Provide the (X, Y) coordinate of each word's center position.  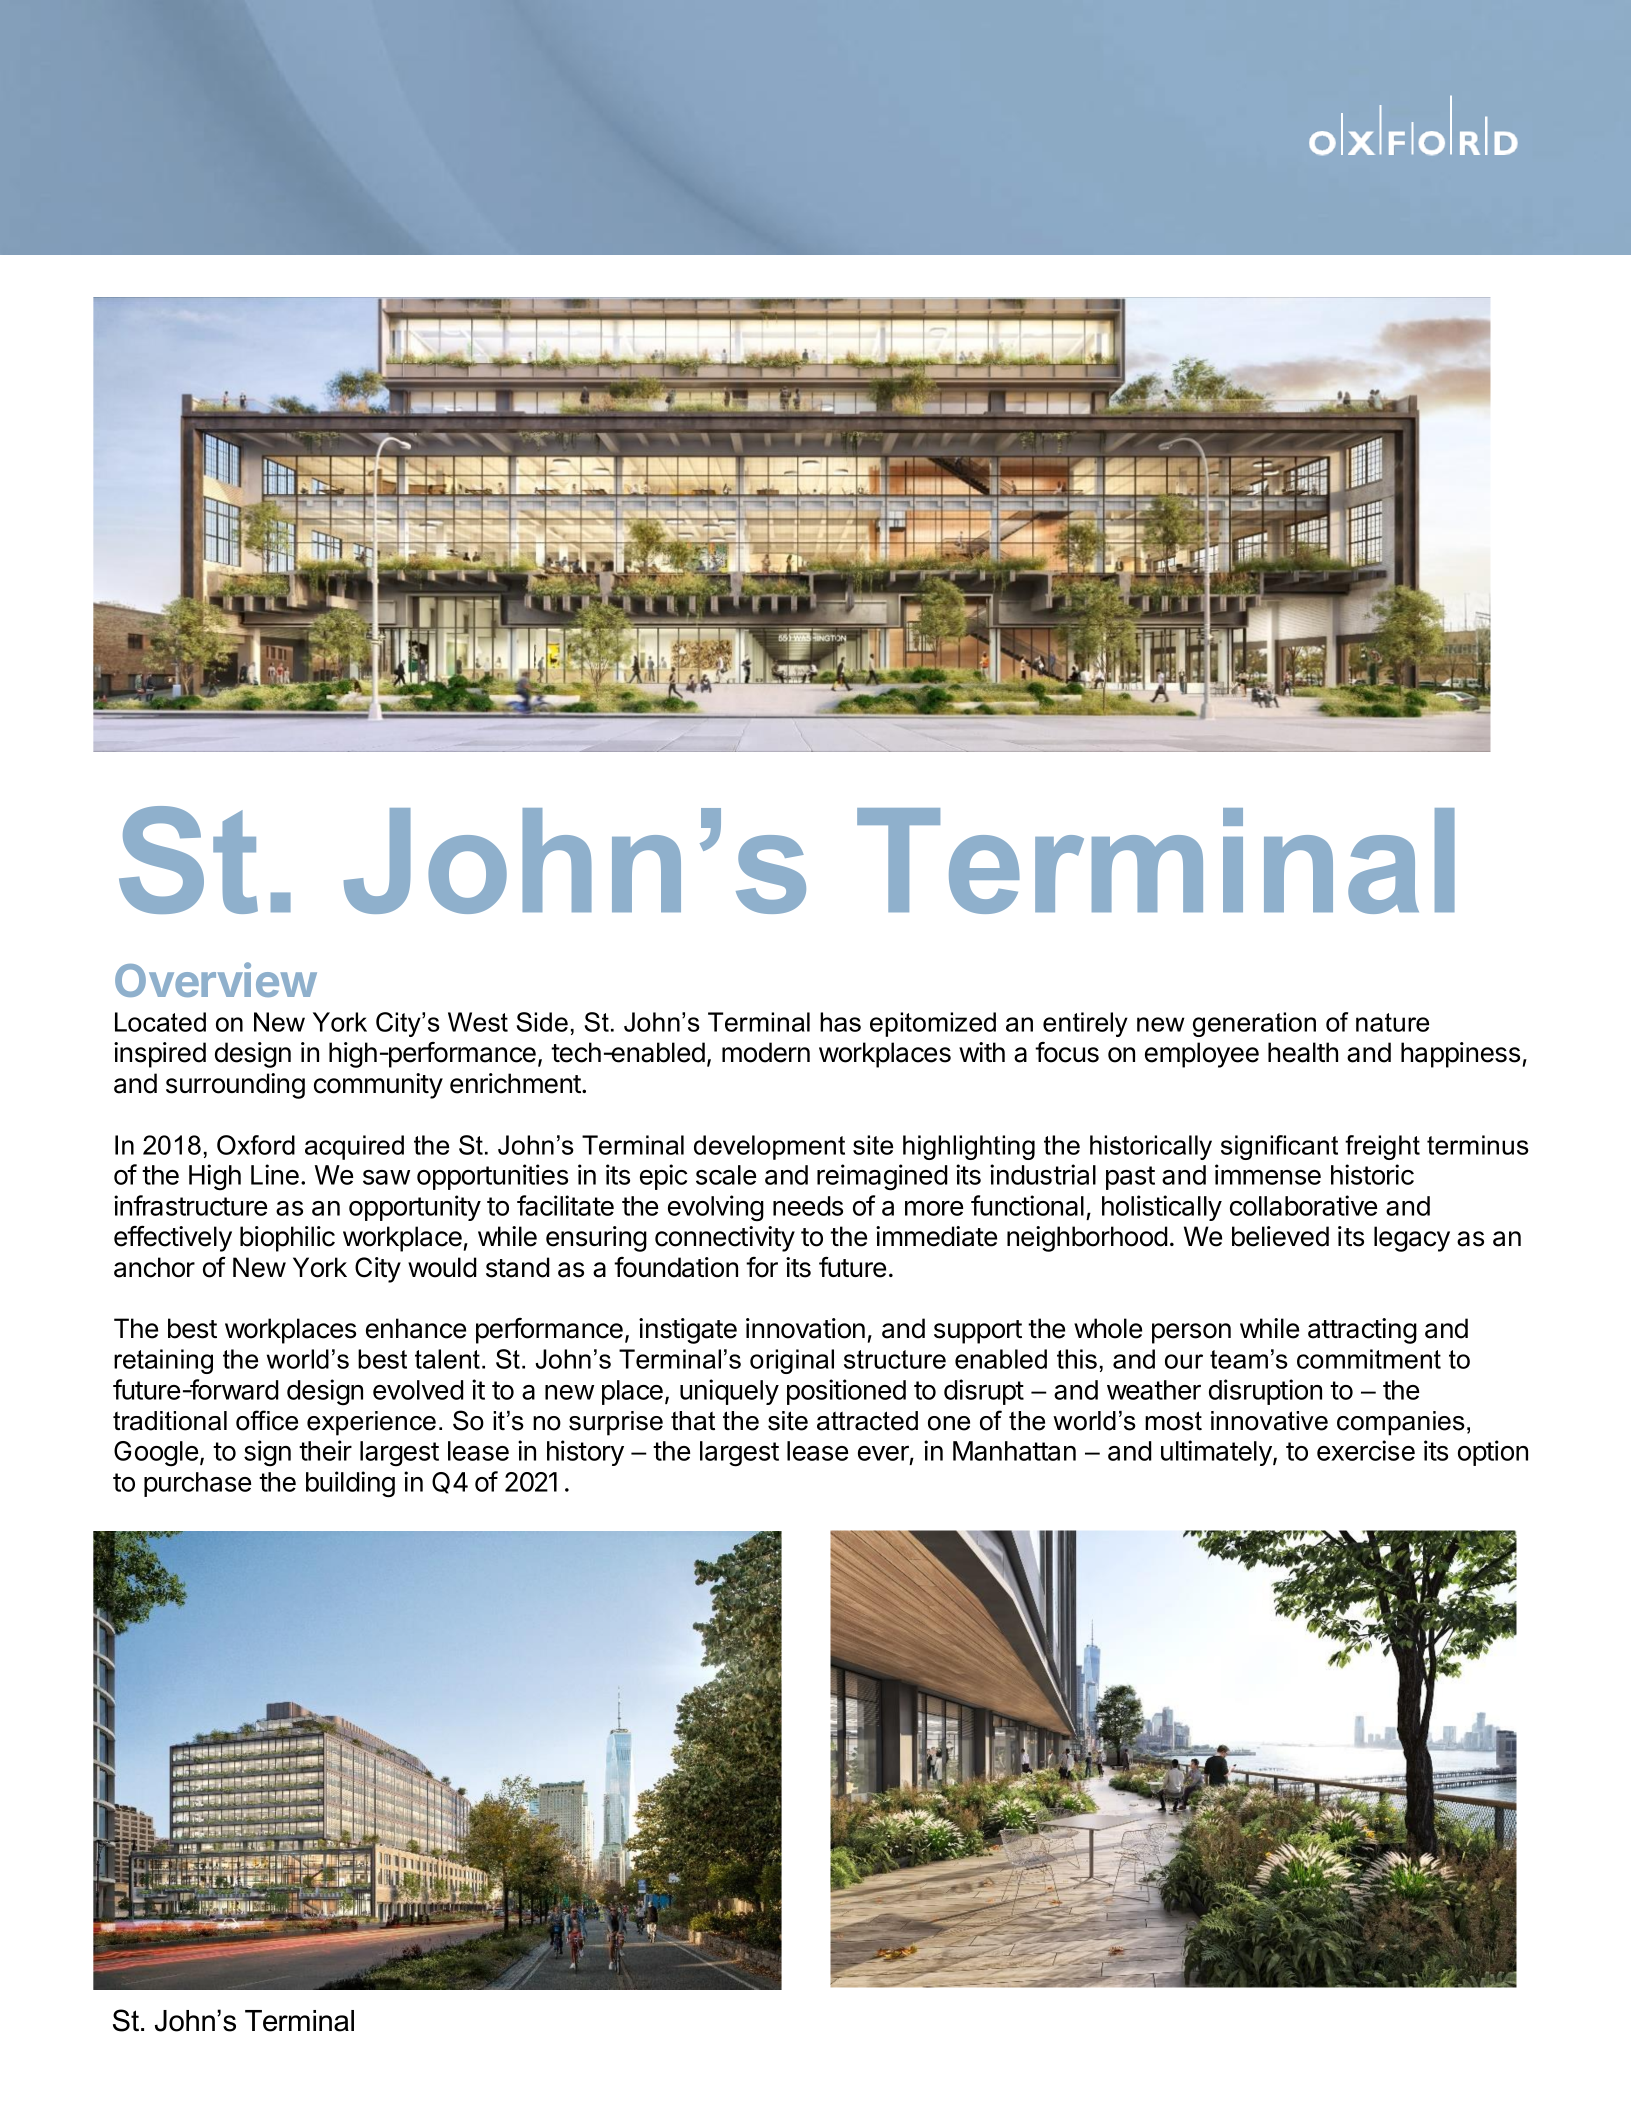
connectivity (725, 1239)
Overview (216, 979)
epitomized (933, 1024)
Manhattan (1014, 1451)
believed (1280, 1236)
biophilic (287, 1239)
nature (1392, 1022)
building (350, 1484)
